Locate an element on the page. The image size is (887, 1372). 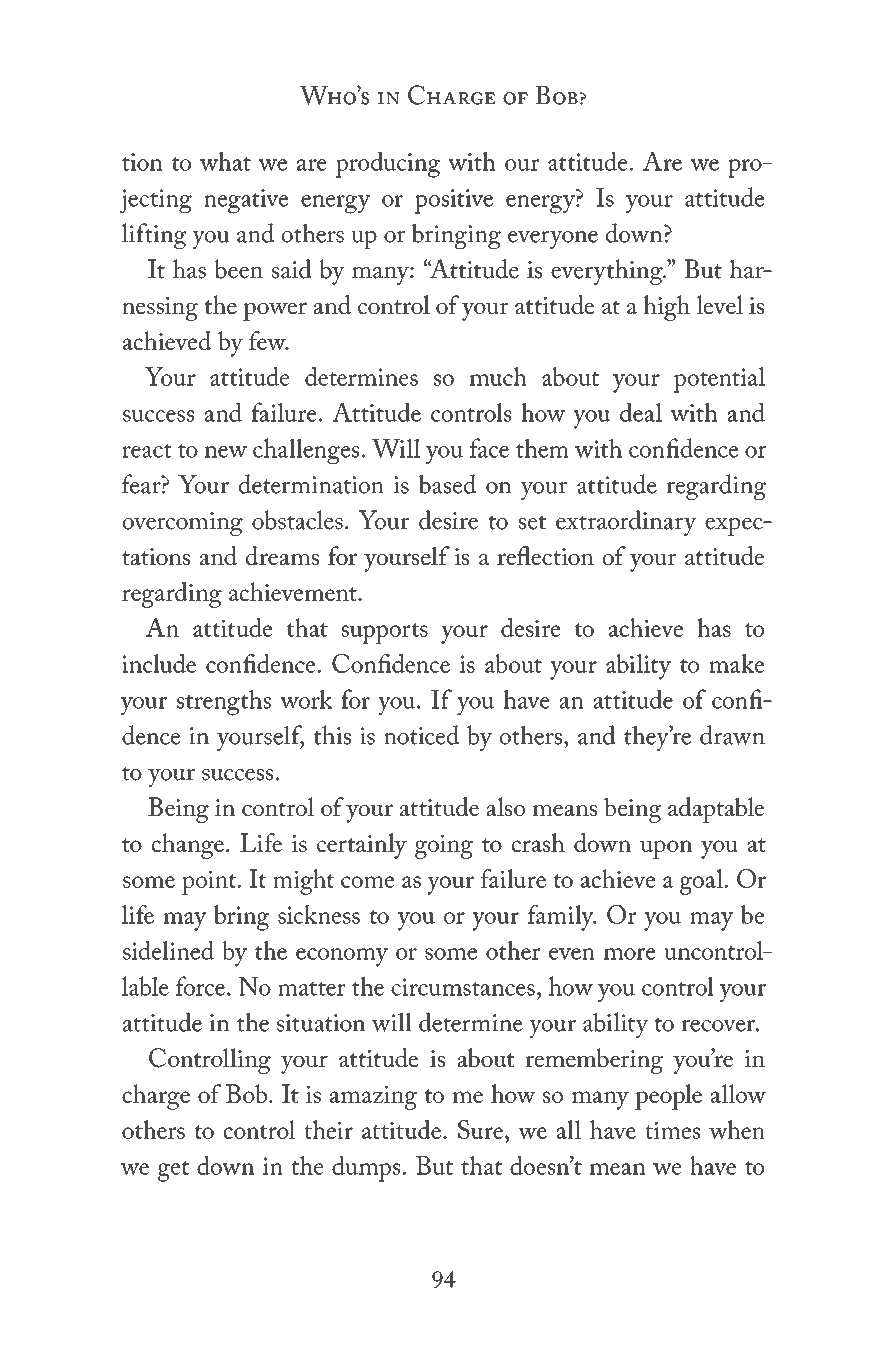
what is located at coordinates (225, 161).
